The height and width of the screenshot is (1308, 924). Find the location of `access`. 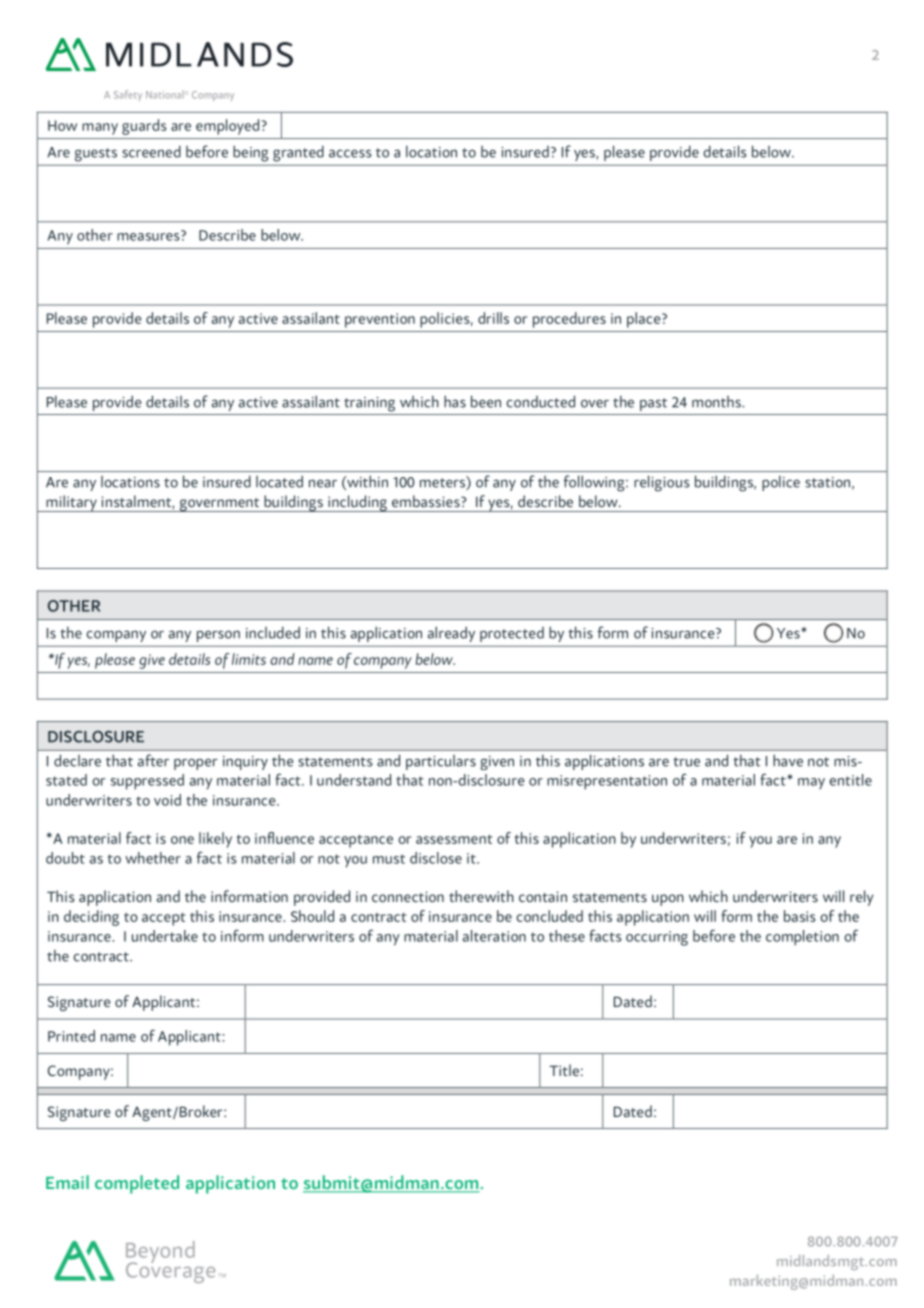

access is located at coordinates (350, 153).
